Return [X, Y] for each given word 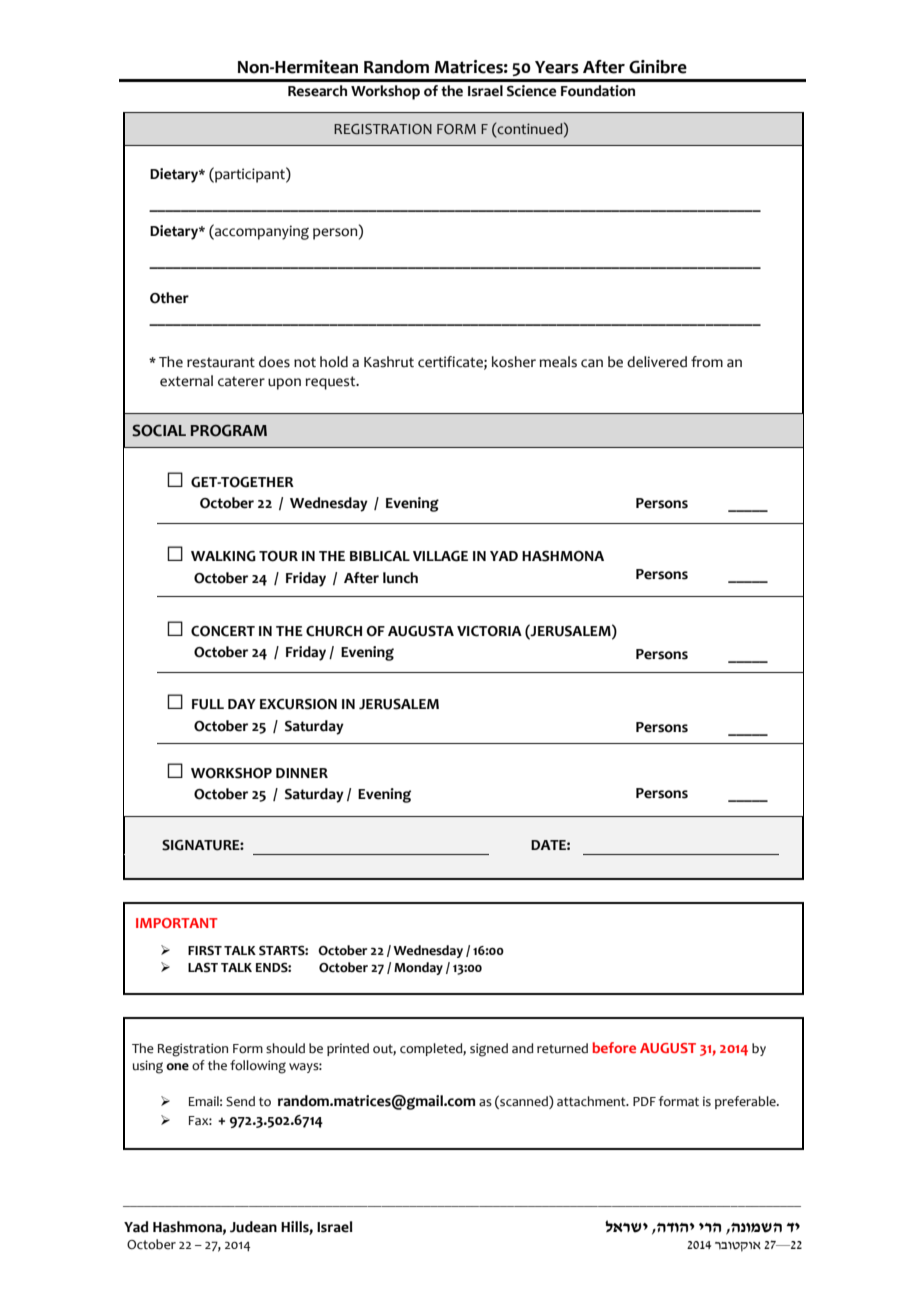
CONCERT [223, 631]
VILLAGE [440, 556]
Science [531, 91]
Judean [253, 1227]
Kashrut [389, 362]
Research [317, 91]
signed [489, 1050]
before [614, 1047]
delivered [657, 362]
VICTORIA [489, 631]
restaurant [221, 362]
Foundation [598, 91]
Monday [418, 968]
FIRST [205, 951]
